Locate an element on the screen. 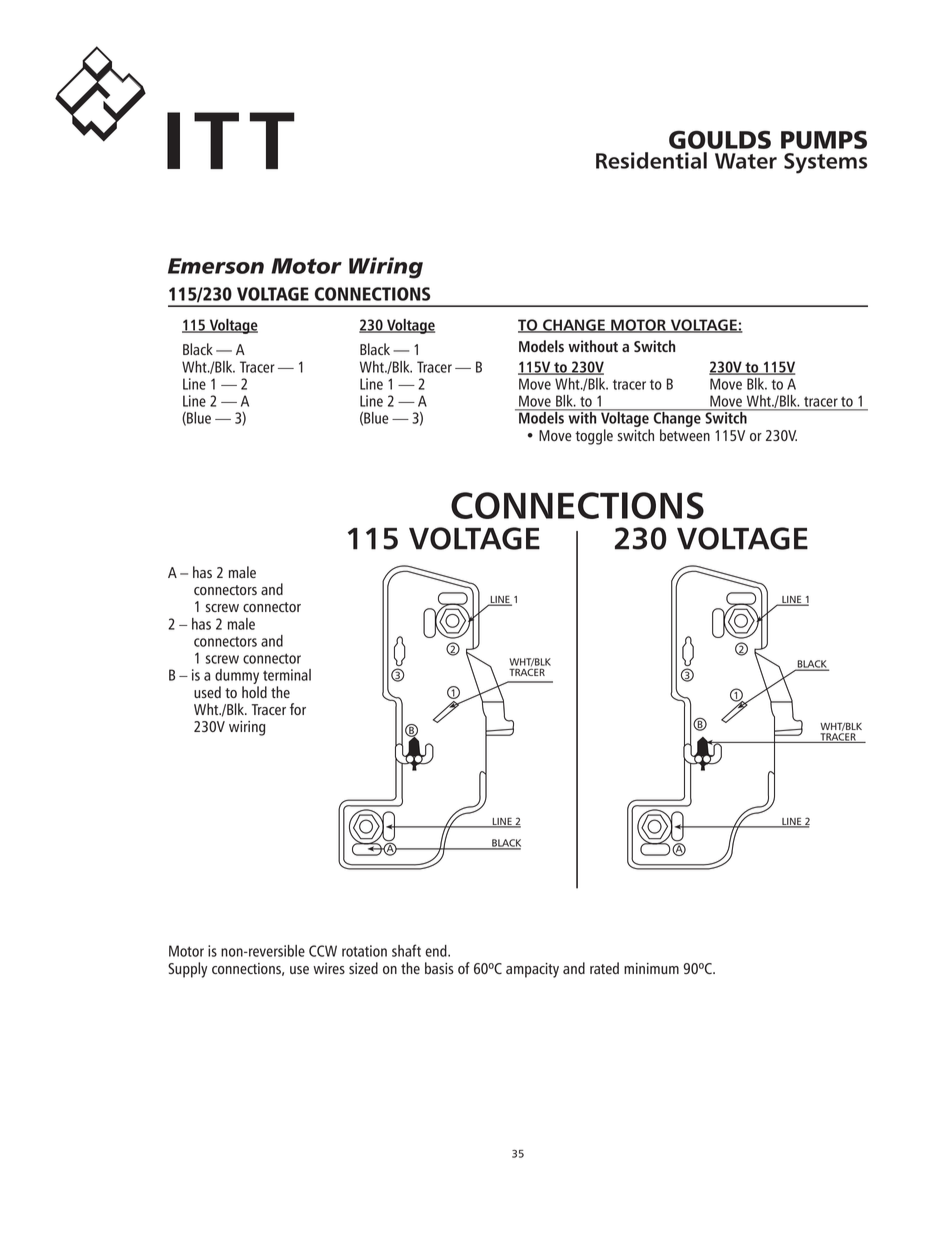 The image size is (952, 1233). CCW is located at coordinates (323, 951).
